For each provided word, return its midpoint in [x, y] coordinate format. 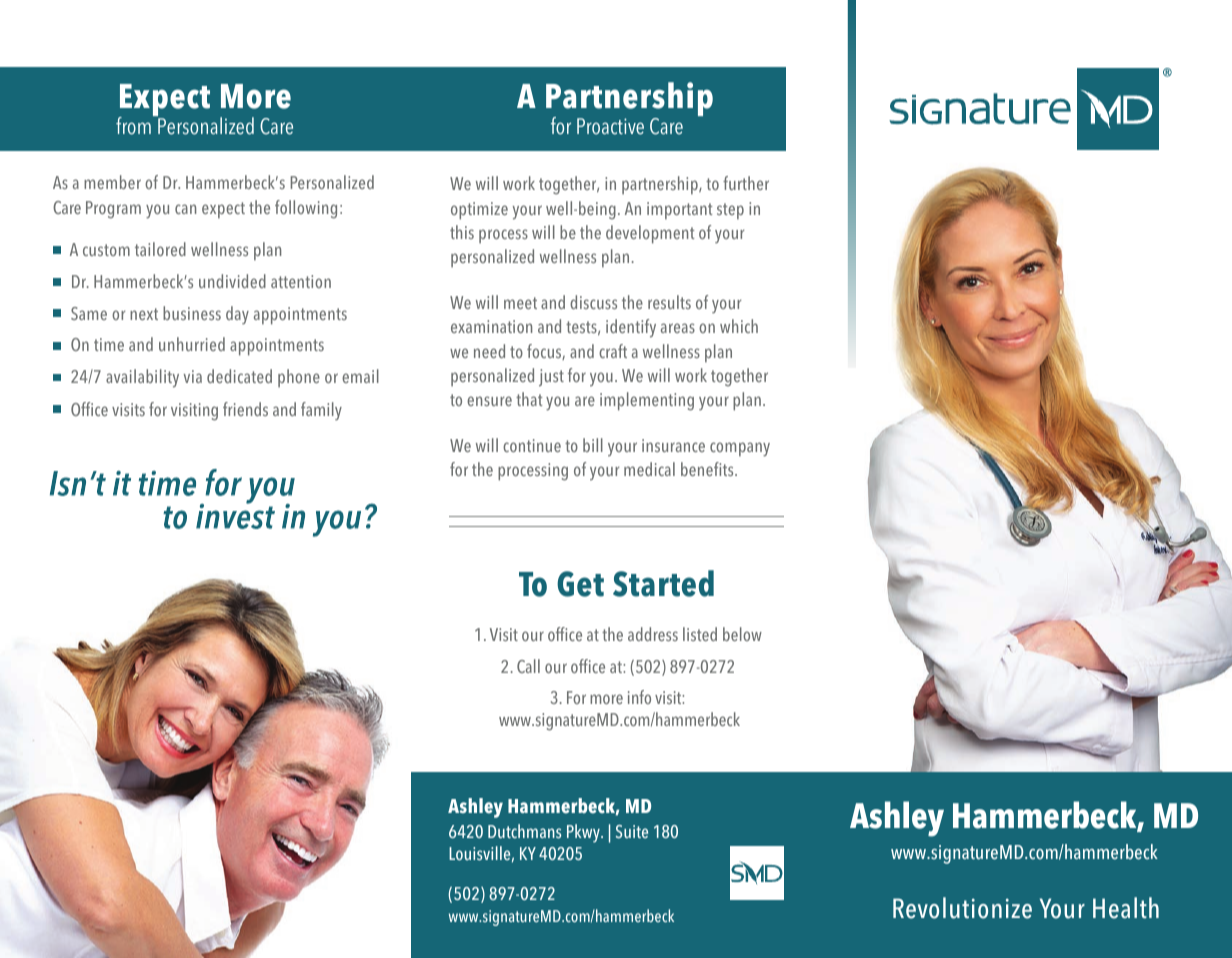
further [746, 183]
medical [649, 469]
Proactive [610, 126]
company [740, 449]
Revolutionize [962, 908]
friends [245, 409]
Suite [632, 831]
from [133, 126]
